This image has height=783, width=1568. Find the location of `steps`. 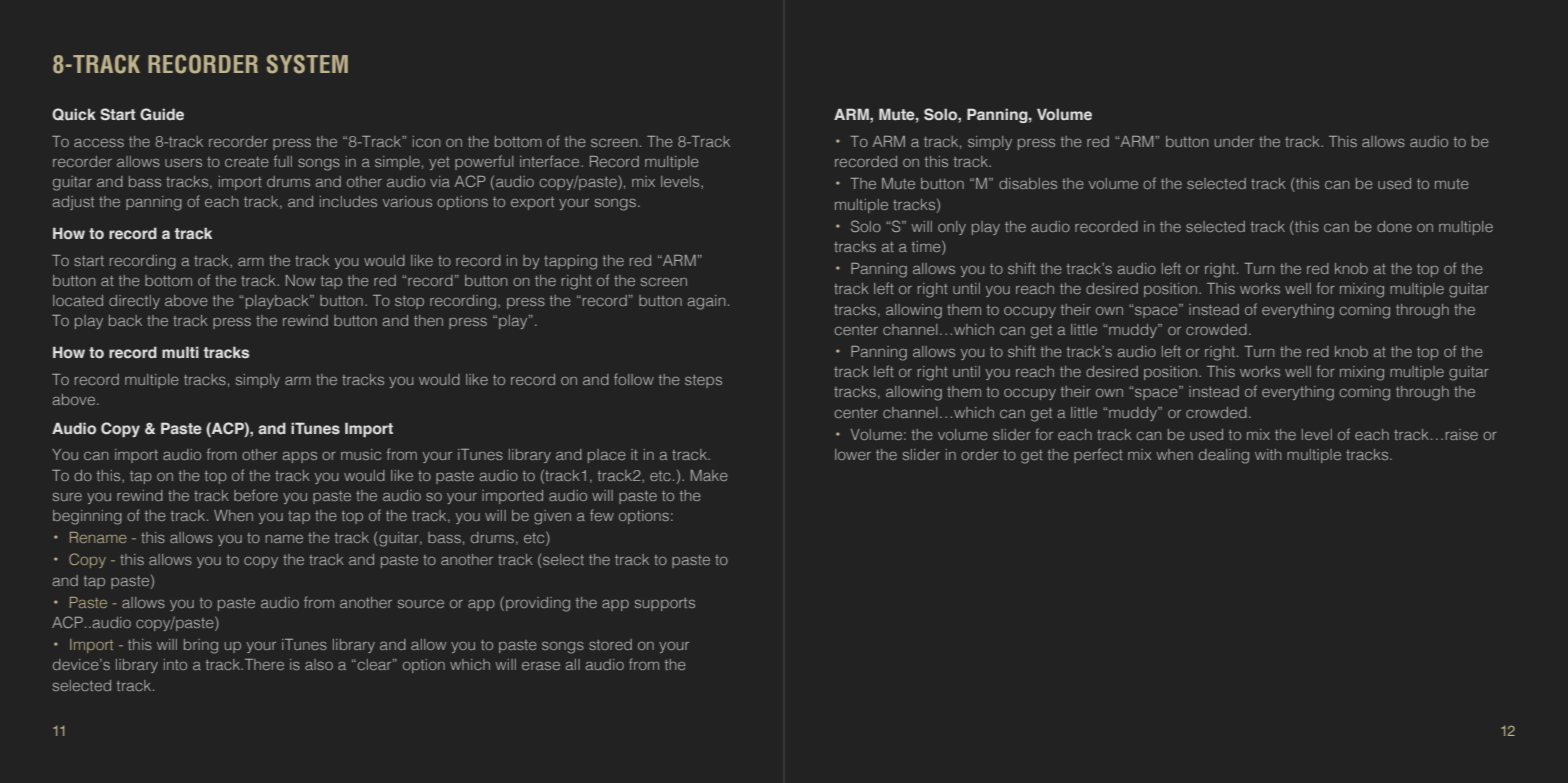

steps is located at coordinates (703, 381).
